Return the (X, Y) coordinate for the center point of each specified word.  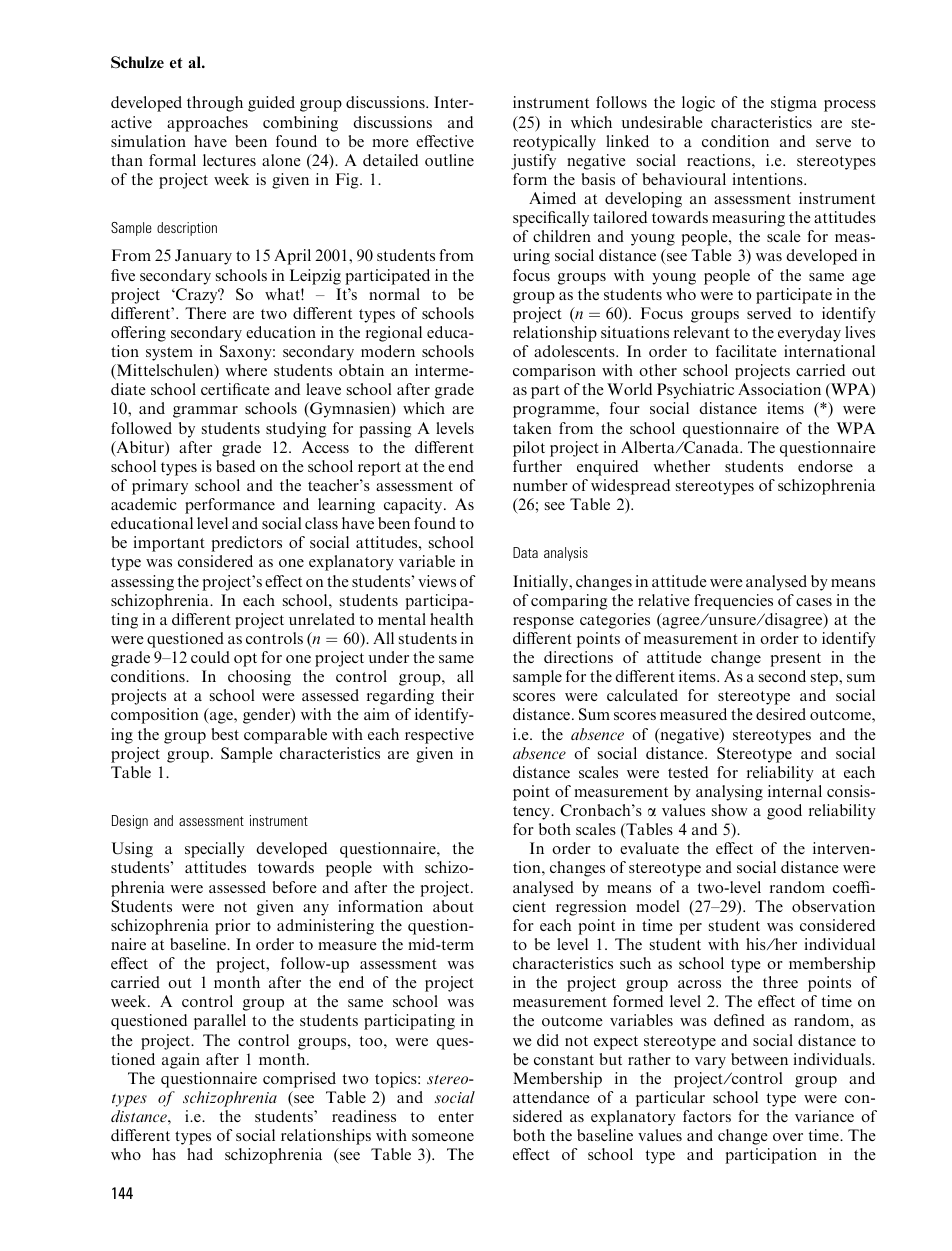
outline (449, 160)
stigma (794, 104)
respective (439, 736)
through (215, 104)
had (200, 1154)
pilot (529, 449)
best (225, 734)
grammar (205, 412)
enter (456, 1117)
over (788, 1137)
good (784, 812)
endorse (825, 466)
